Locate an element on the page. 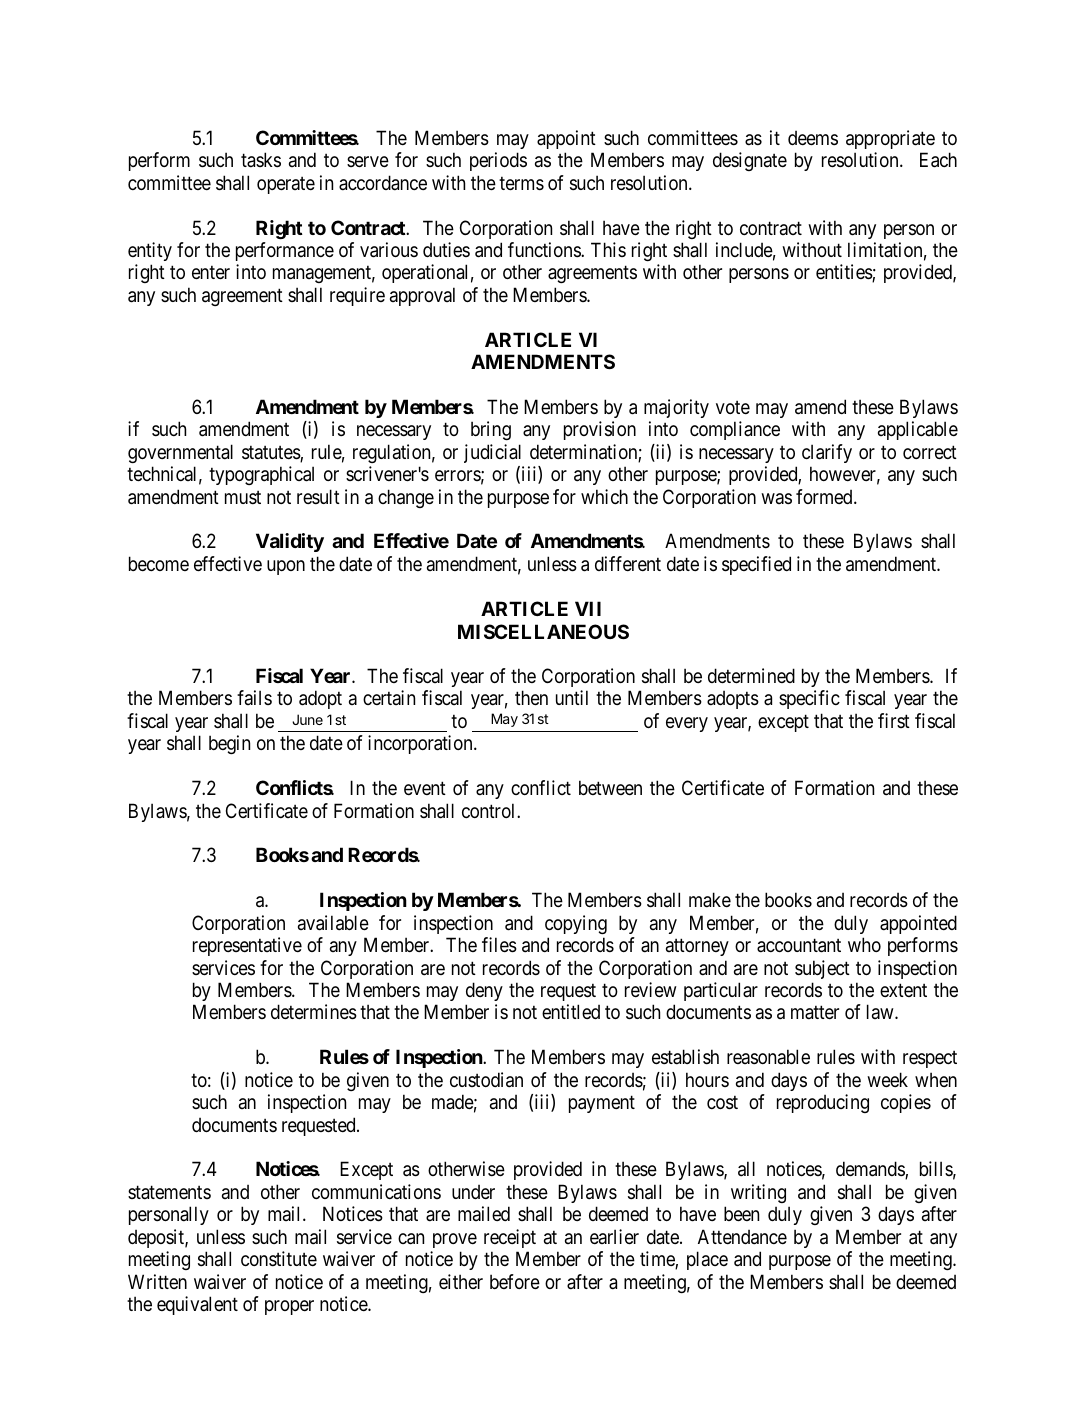  deems is located at coordinates (813, 138).
